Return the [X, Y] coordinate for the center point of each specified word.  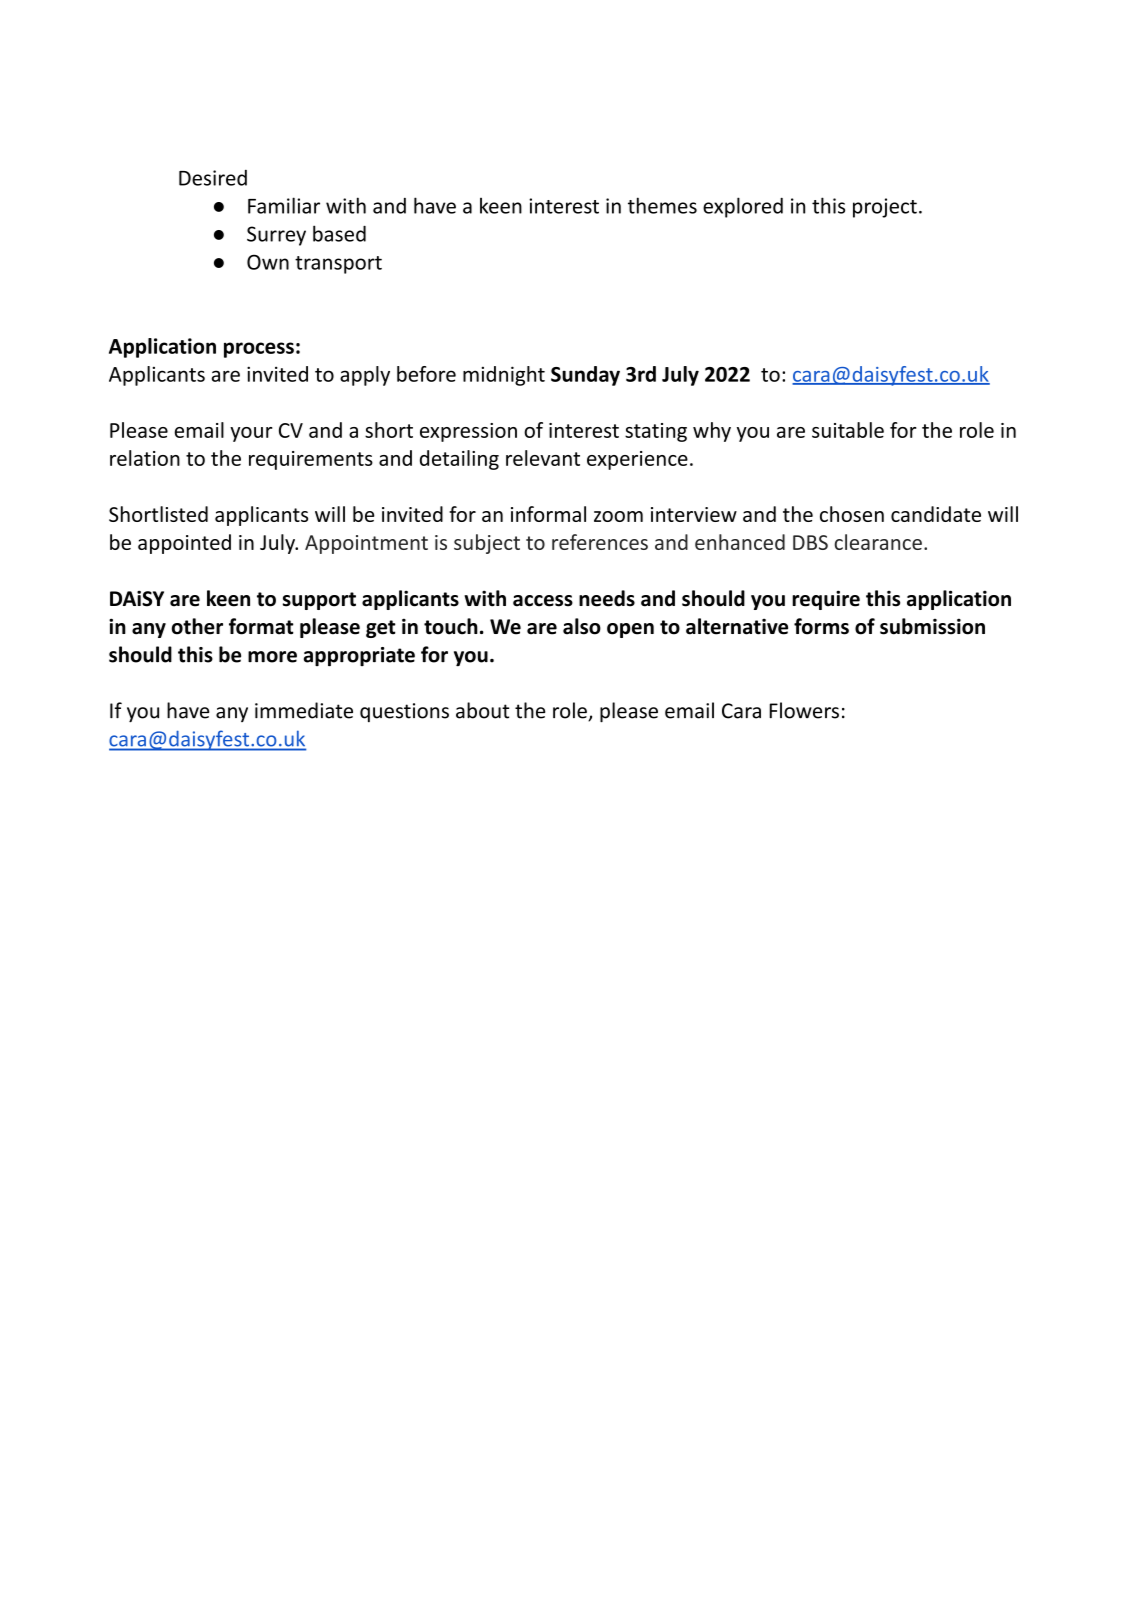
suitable [848, 430]
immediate [304, 710]
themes [662, 205]
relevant [543, 458]
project [885, 208]
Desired [213, 178]
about [482, 710]
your [251, 434]
